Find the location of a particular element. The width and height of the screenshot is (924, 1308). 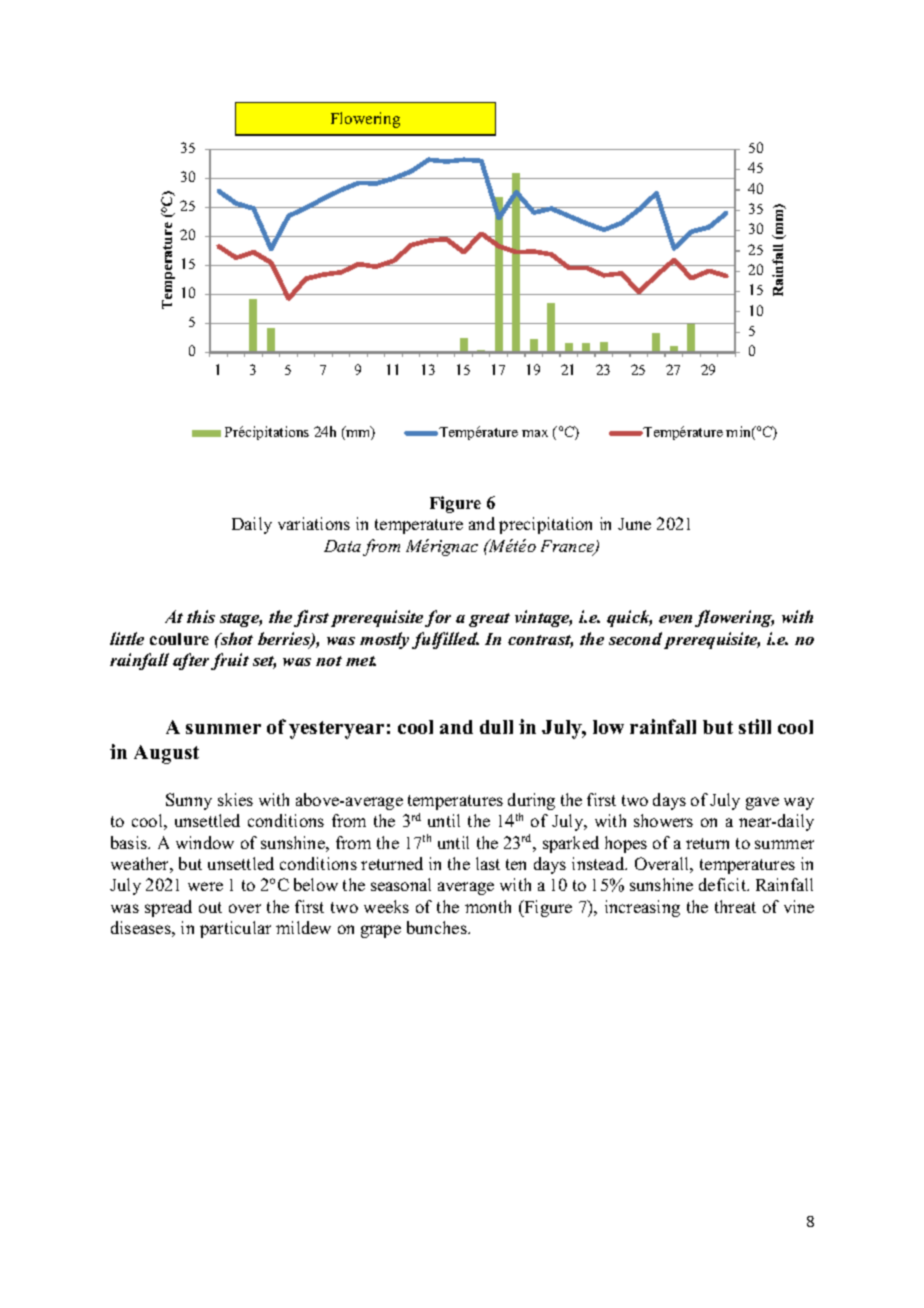

max is located at coordinates (535, 433).
